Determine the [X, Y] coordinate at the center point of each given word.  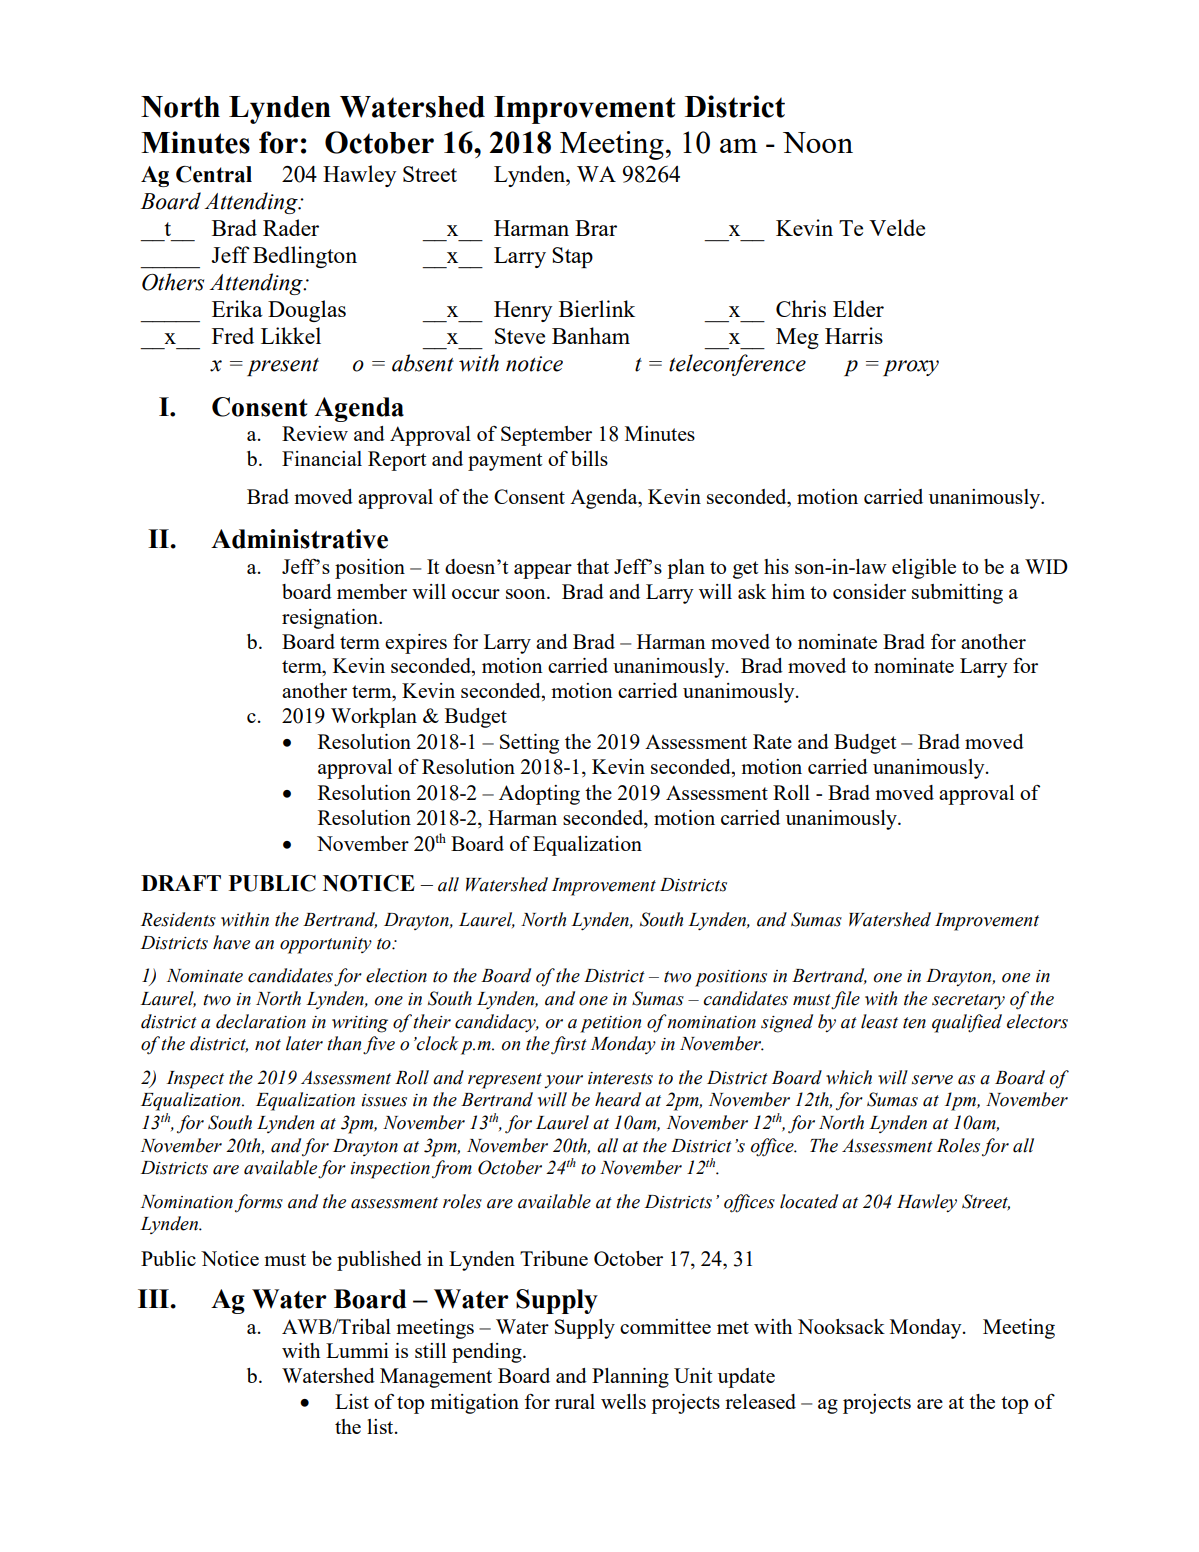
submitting [957, 594]
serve [932, 1080]
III [154, 1298]
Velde [897, 227]
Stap [572, 257]
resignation [331, 619]
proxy [911, 368]
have [231, 942]
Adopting [539, 795]
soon [527, 594]
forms [259, 1203]
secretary [968, 1001]
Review [315, 433]
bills [589, 458]
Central [214, 174]
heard [618, 1099]
